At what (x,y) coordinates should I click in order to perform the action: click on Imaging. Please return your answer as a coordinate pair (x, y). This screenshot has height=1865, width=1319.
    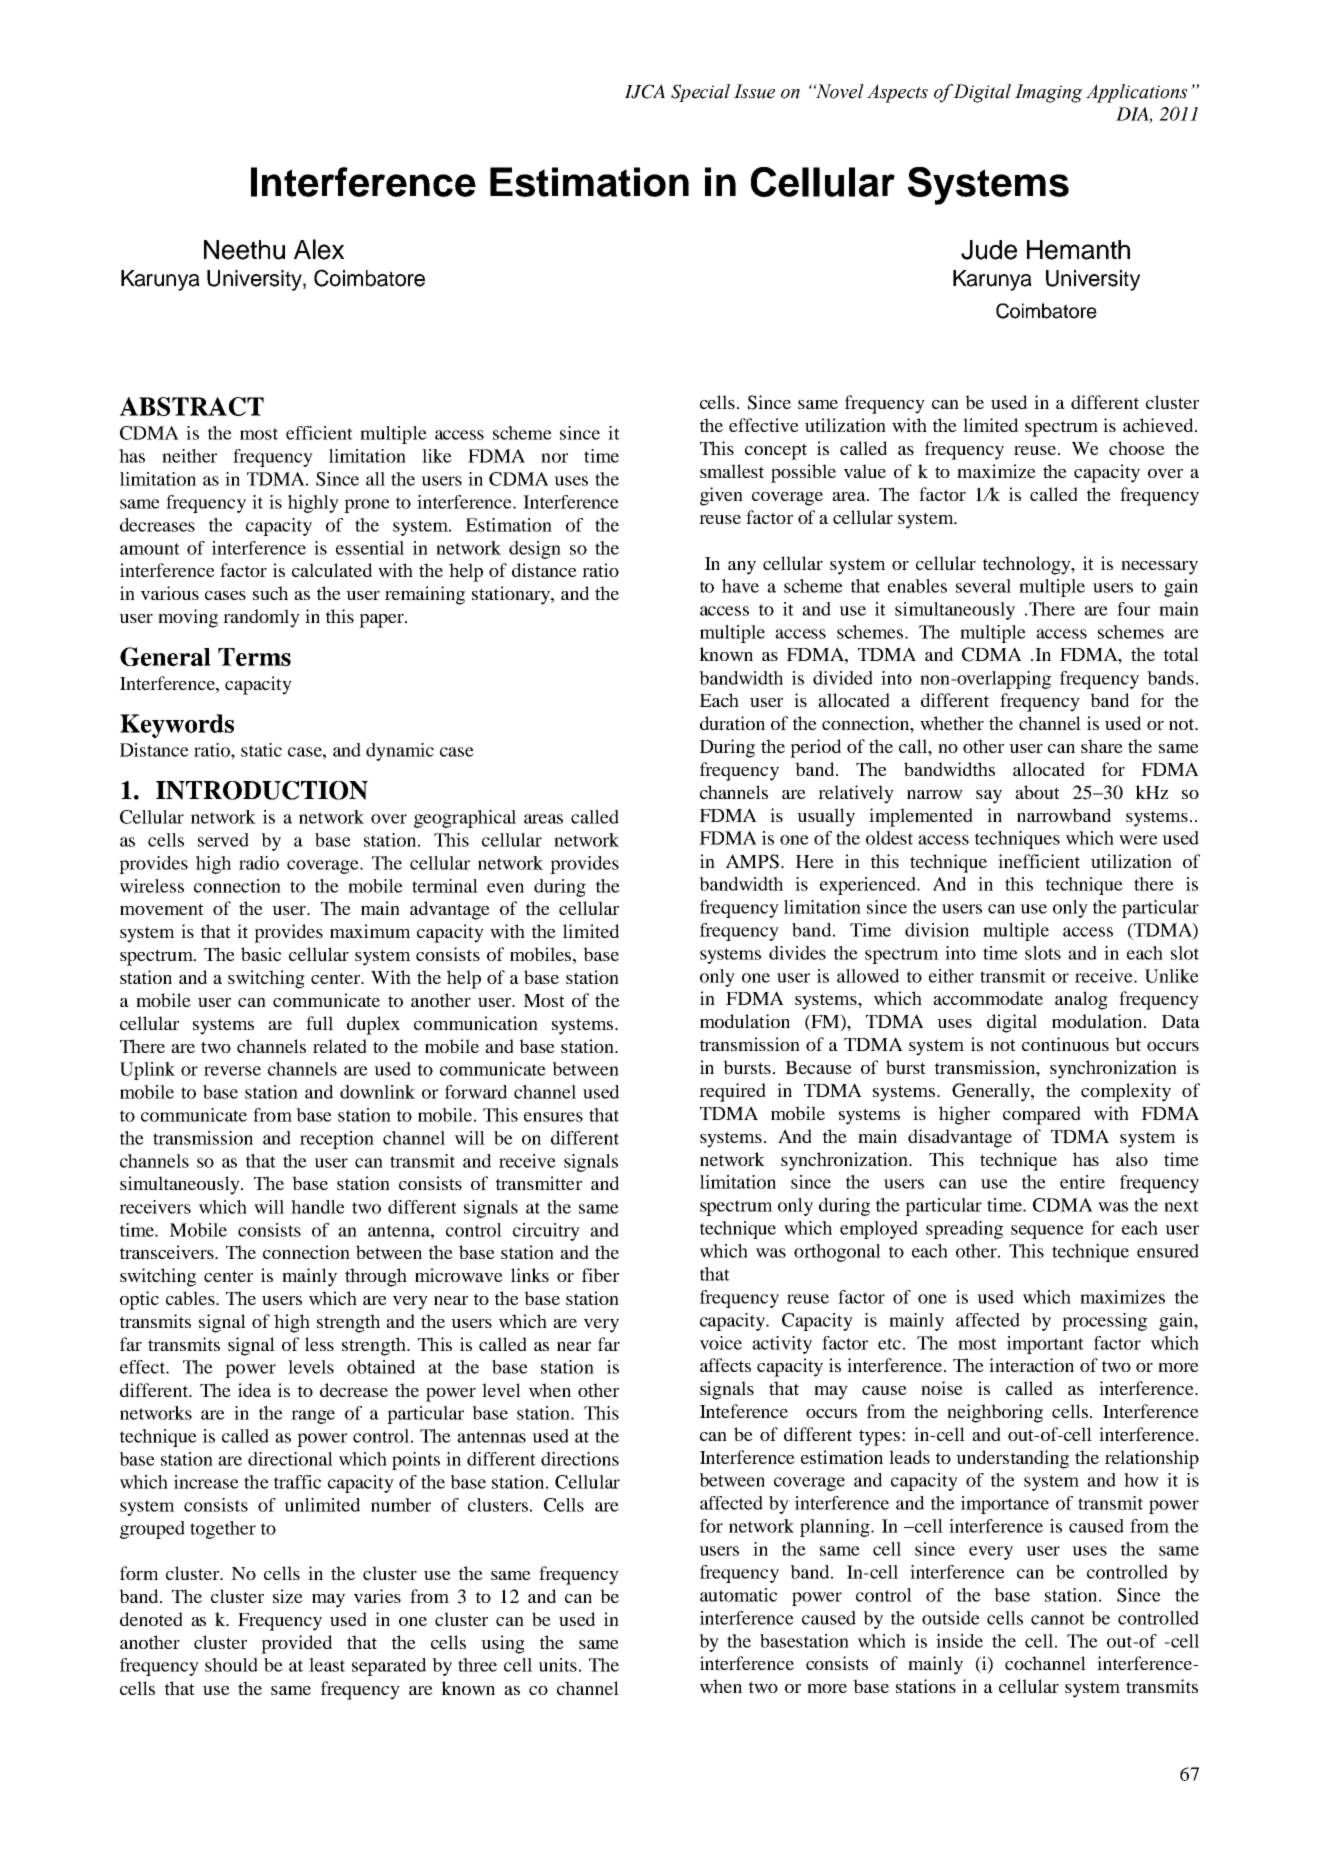
    Looking at the image, I should click on (1049, 93).
